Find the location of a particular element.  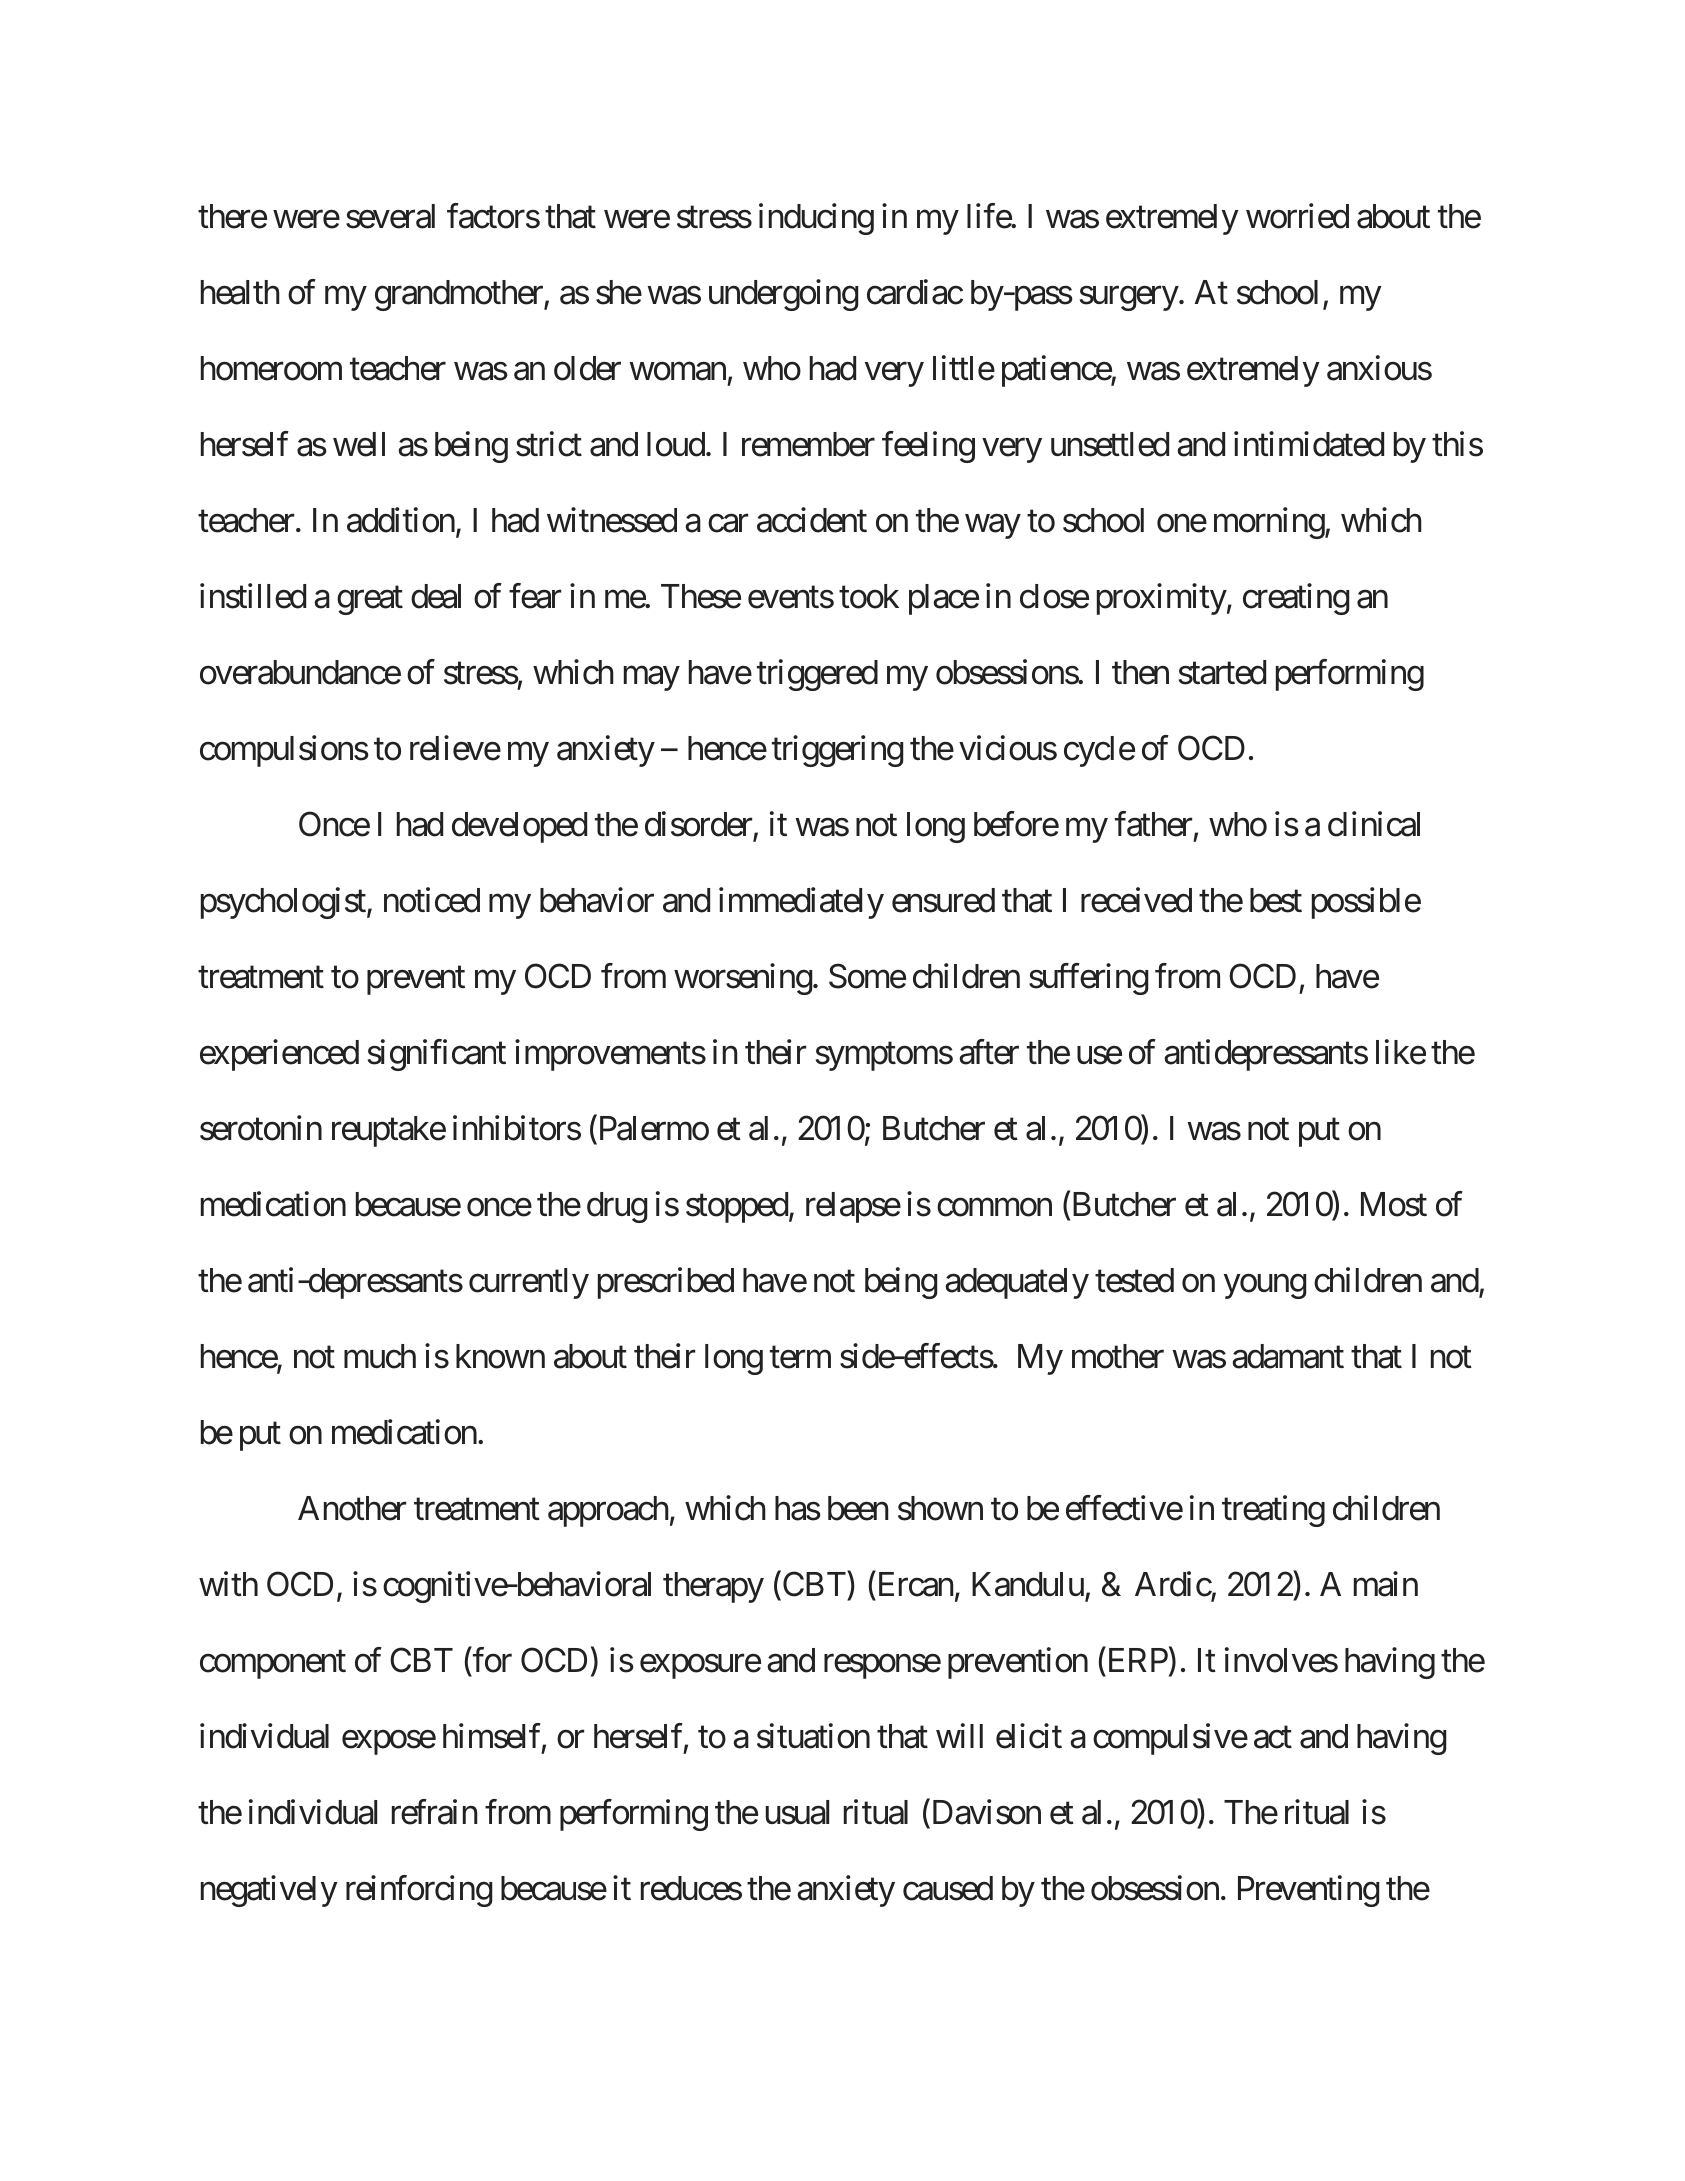

young is located at coordinates (1265, 1286).
